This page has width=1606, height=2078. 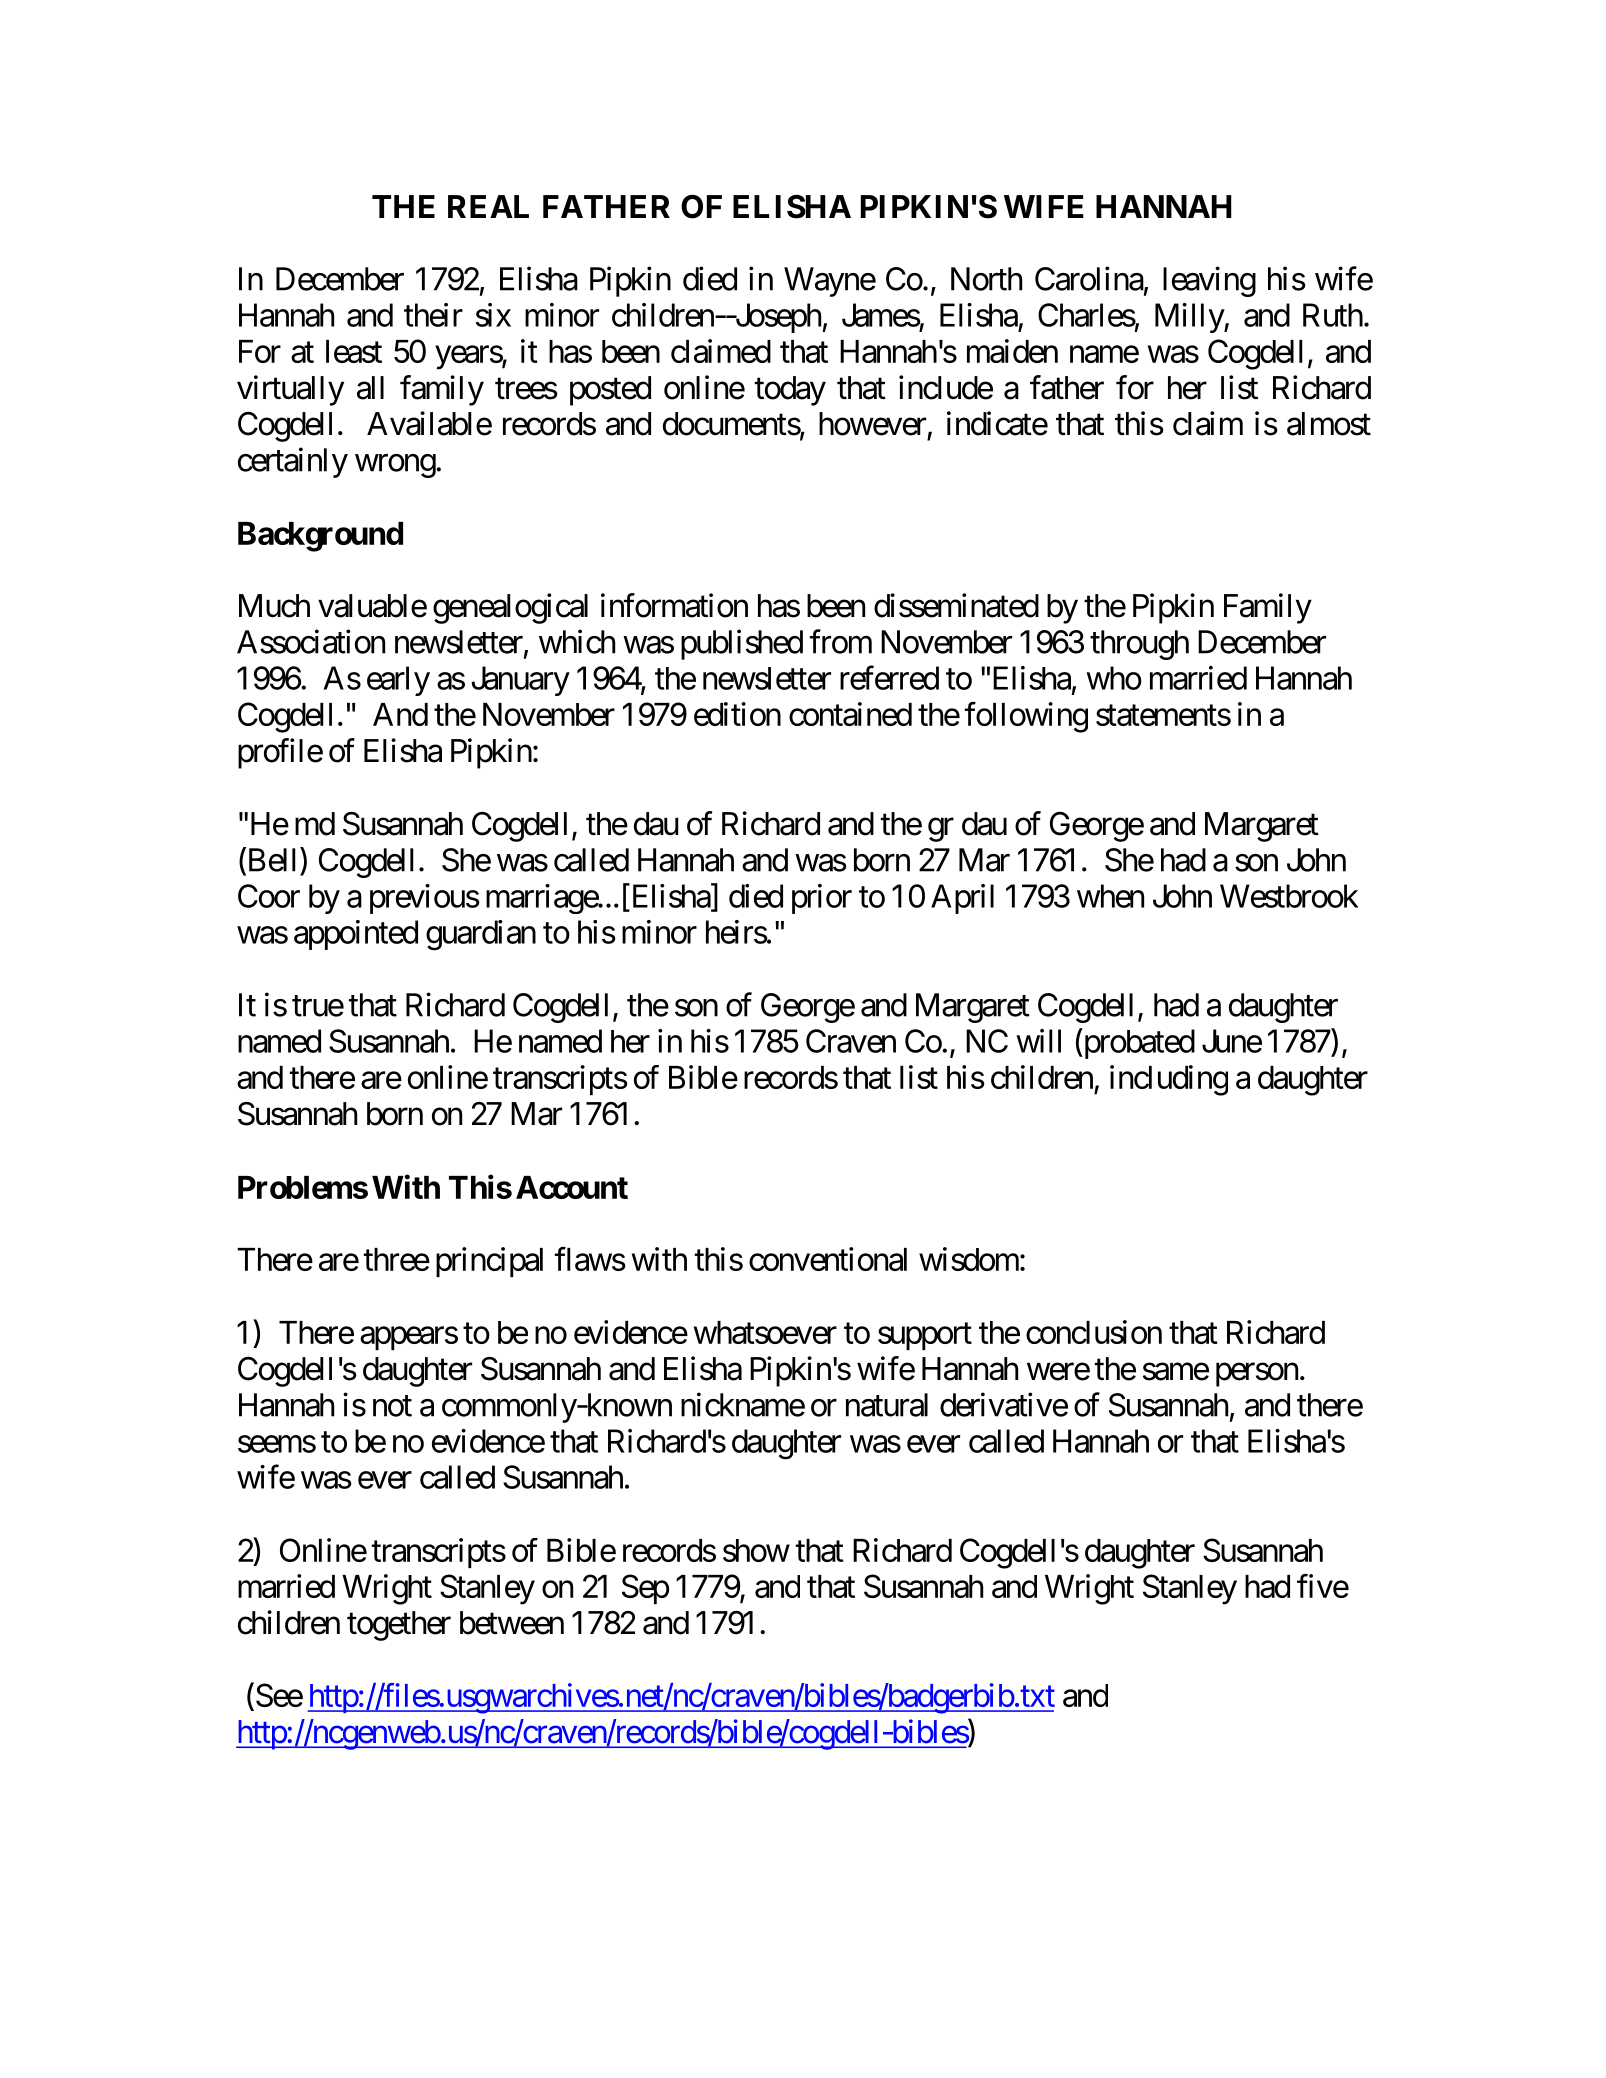 What do you see at coordinates (887, 1405) in the page?
I see `natural` at bounding box center [887, 1405].
